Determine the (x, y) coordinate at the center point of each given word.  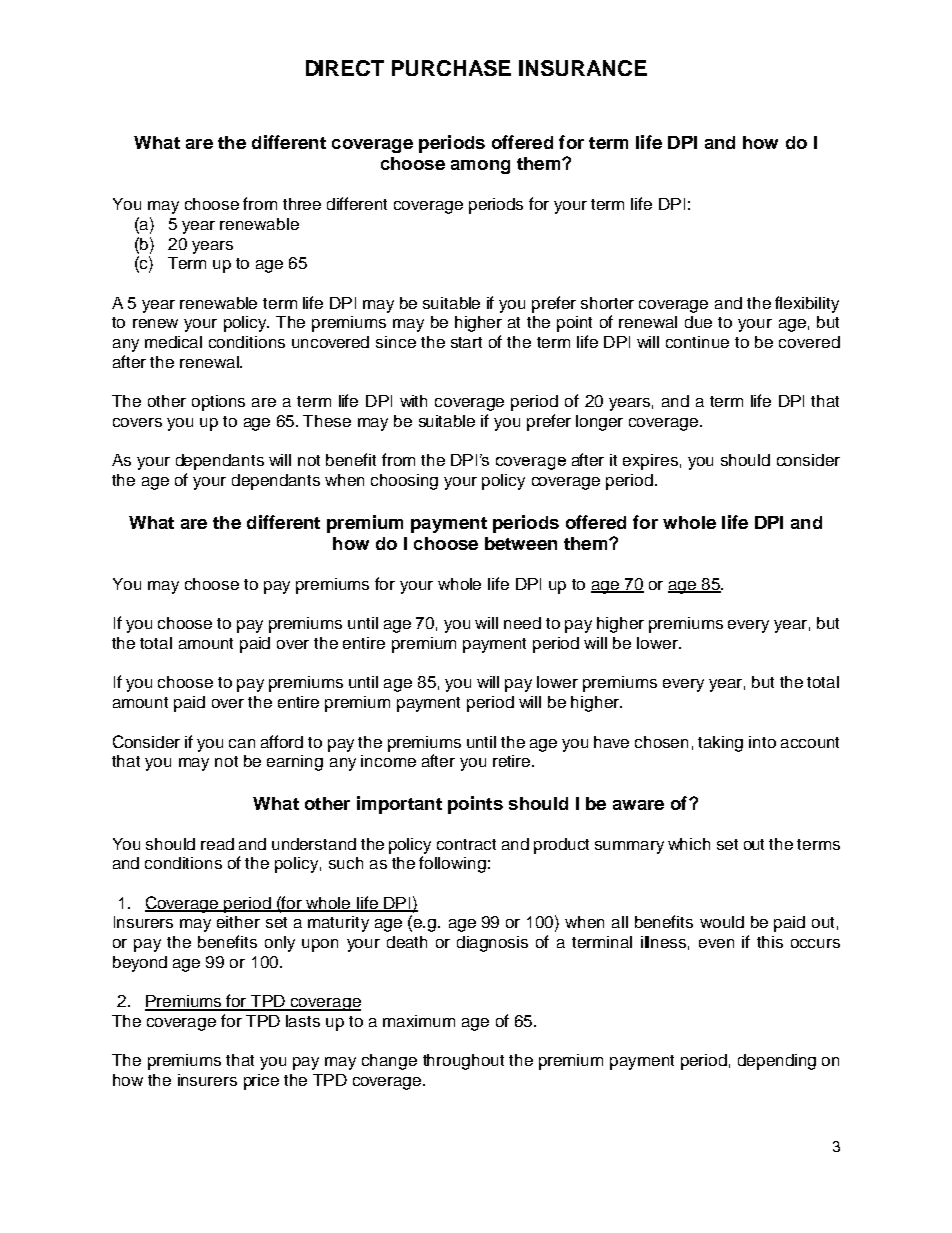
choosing (404, 482)
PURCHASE (451, 68)
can (242, 743)
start (466, 342)
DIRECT (345, 68)
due (698, 322)
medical (173, 342)
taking (720, 744)
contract (466, 844)
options (218, 403)
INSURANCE (583, 68)
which (689, 844)
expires (650, 462)
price (261, 1082)
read (217, 844)
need (522, 623)
